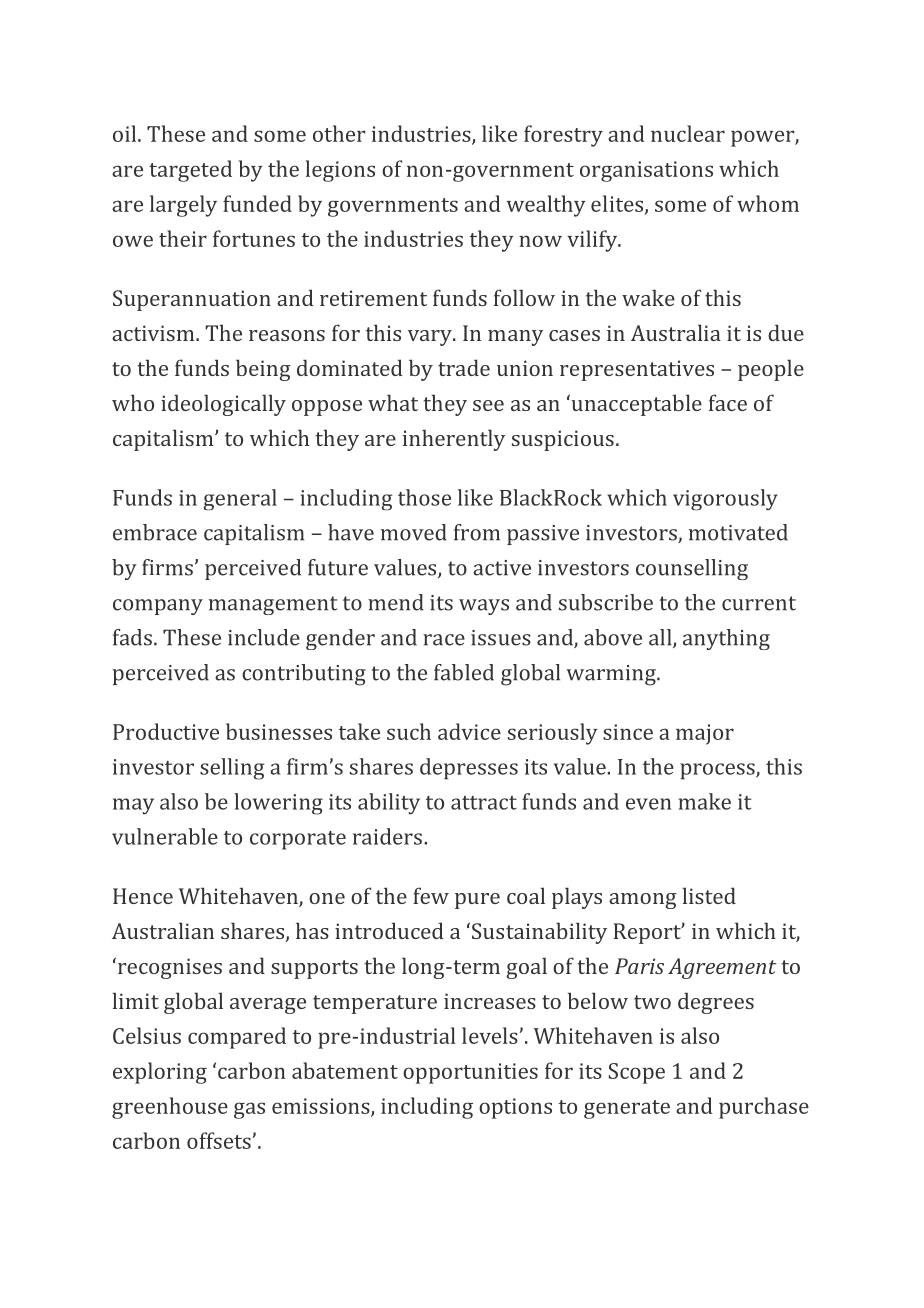 The width and height of the page is (924, 1308). I want to click on nuclear, so click(688, 133).
